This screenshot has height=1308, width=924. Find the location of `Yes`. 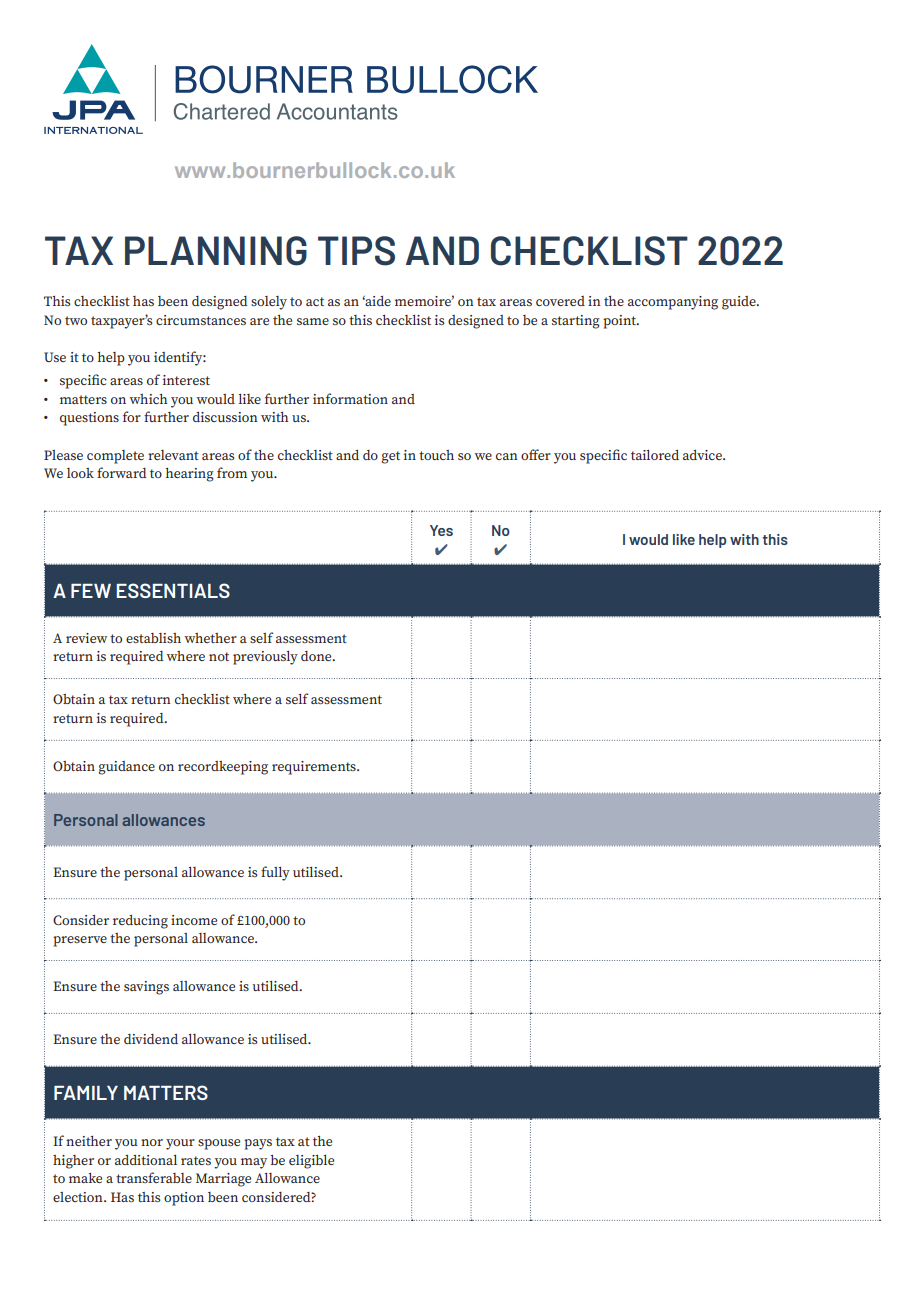

Yes is located at coordinates (441, 530).
